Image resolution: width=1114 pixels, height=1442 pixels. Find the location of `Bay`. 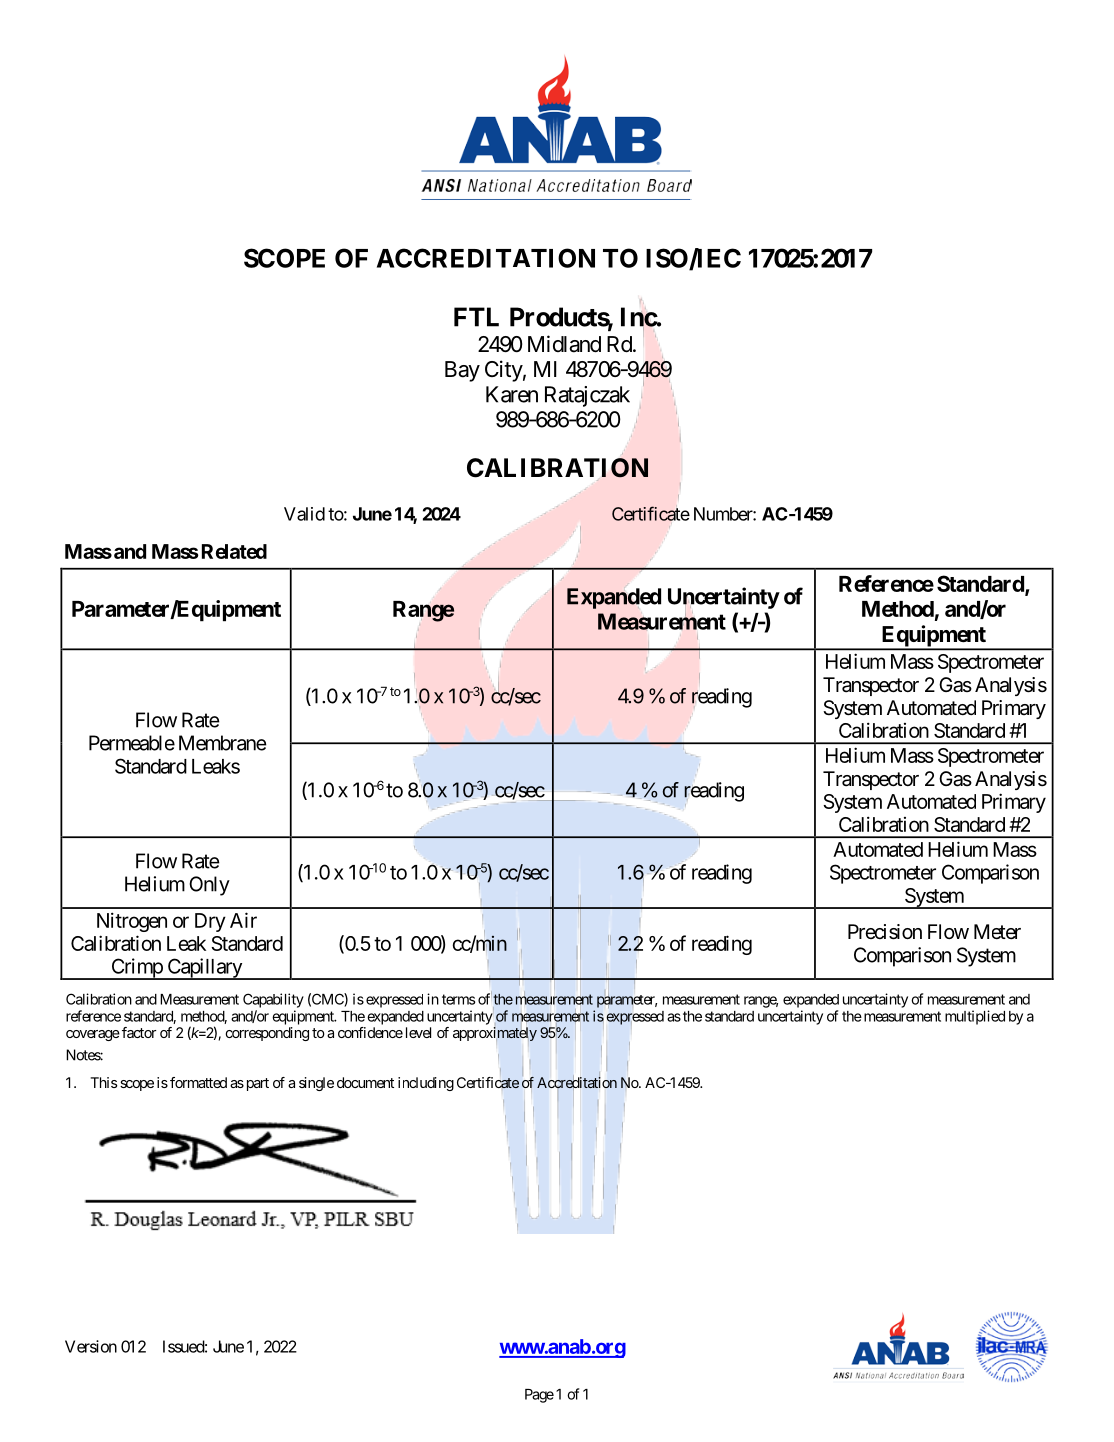

Bay is located at coordinates (462, 371).
